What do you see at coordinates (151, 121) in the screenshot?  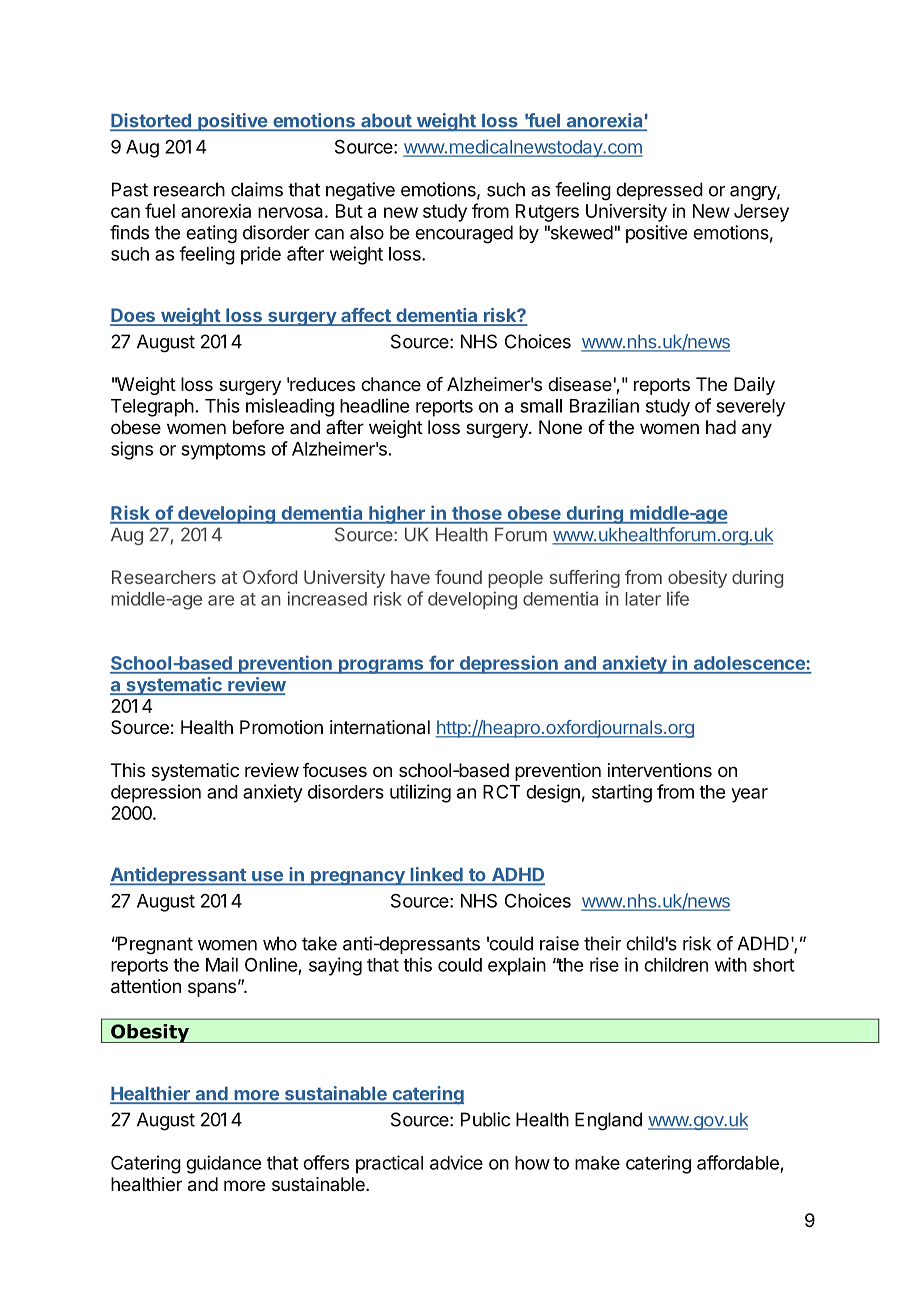 I see `Distorted` at bounding box center [151, 121].
